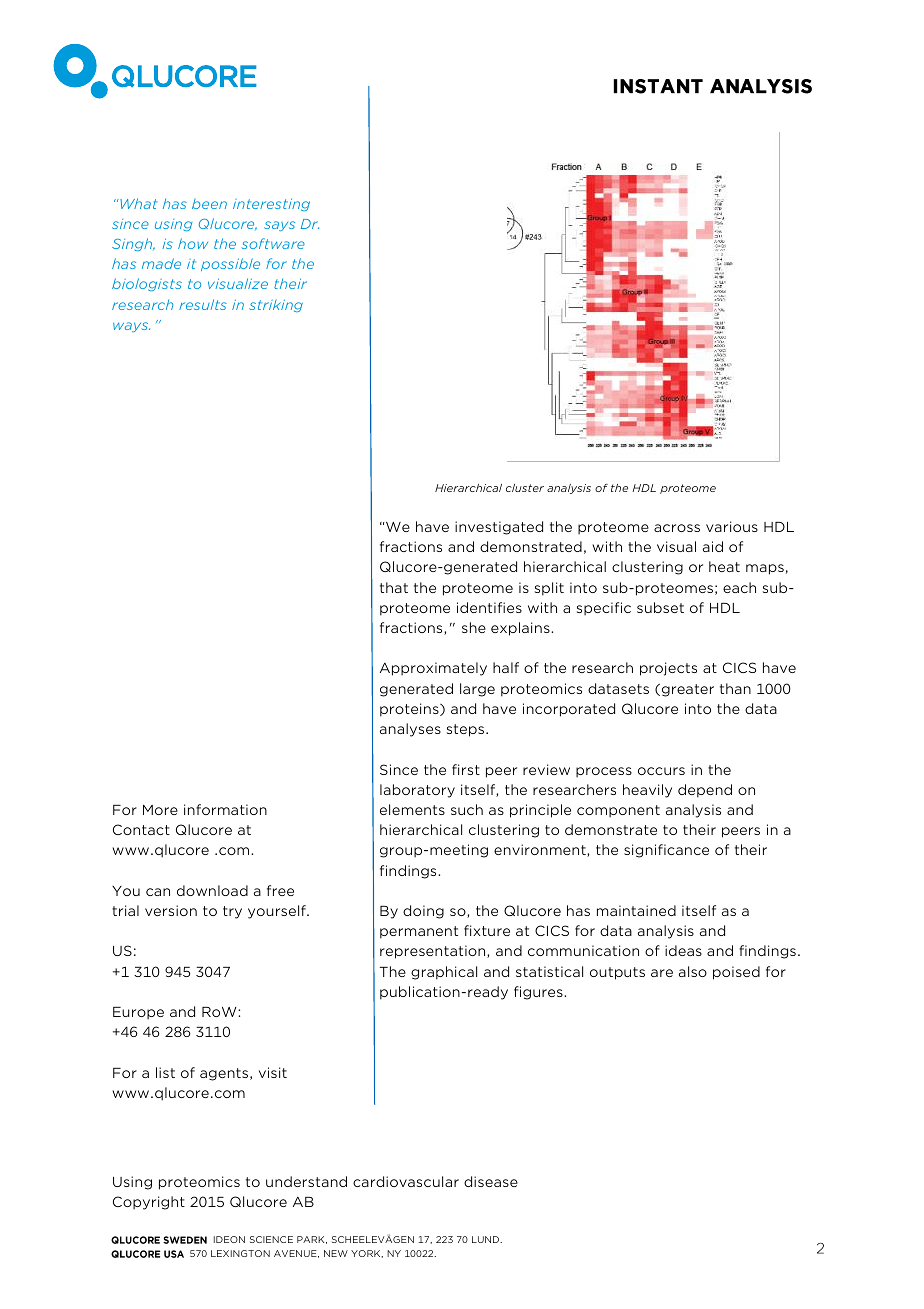  What do you see at coordinates (193, 243) in the screenshot?
I see `how` at bounding box center [193, 243].
